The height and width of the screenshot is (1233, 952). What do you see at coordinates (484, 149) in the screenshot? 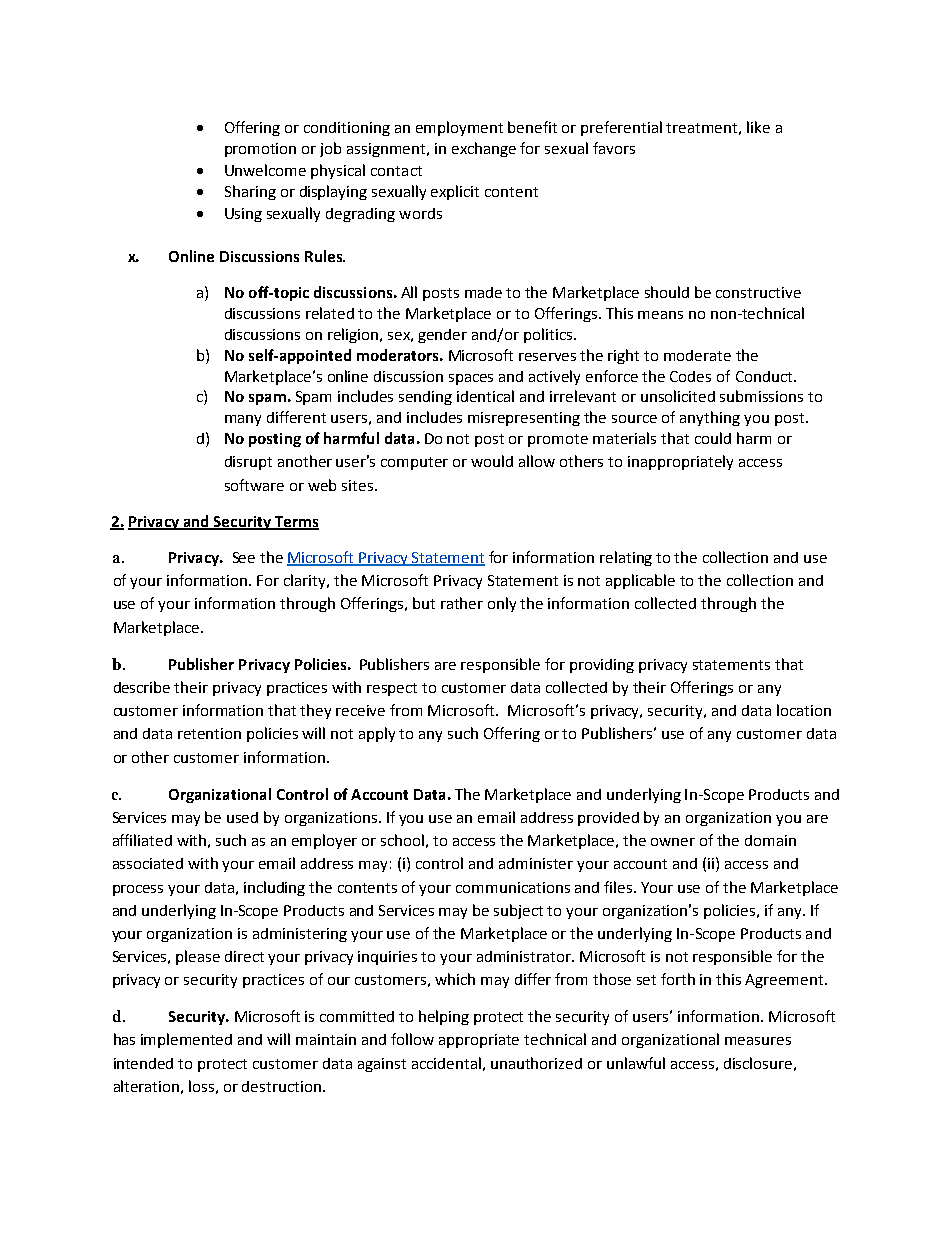
I see `exchange` at bounding box center [484, 149].
